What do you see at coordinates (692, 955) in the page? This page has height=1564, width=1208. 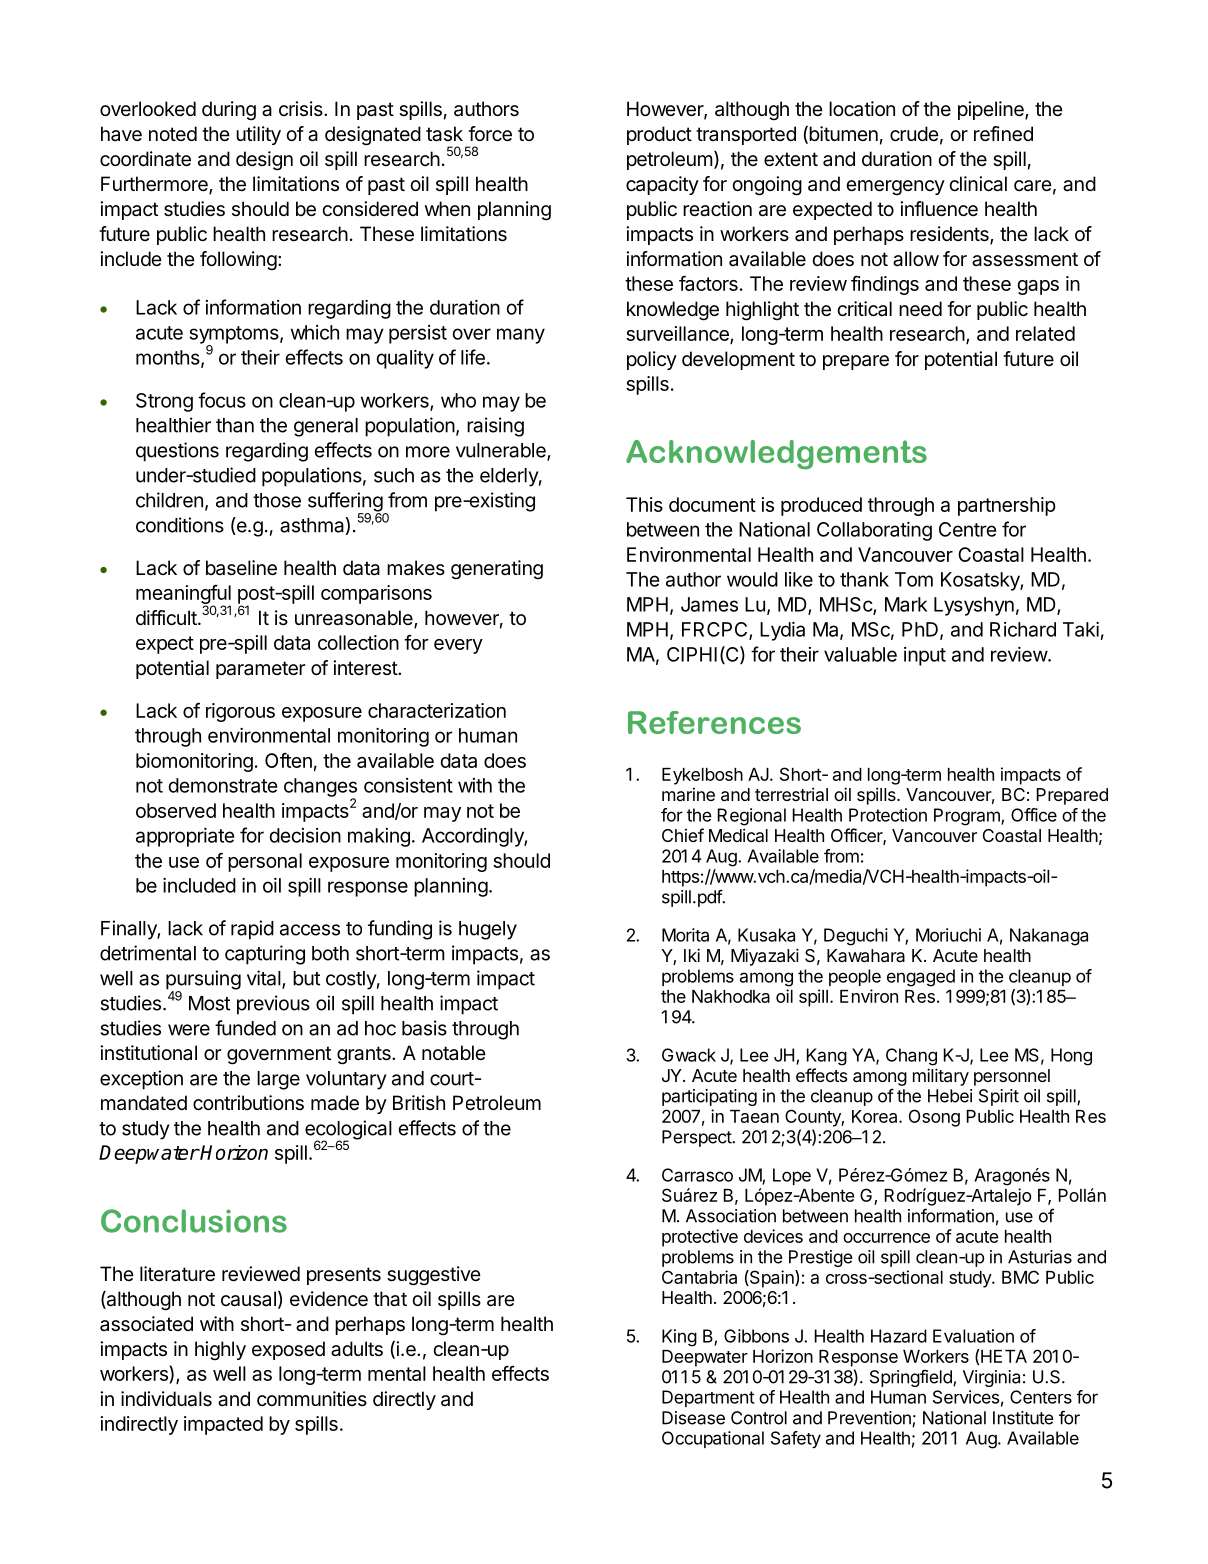 I see `Iki` at bounding box center [692, 955].
